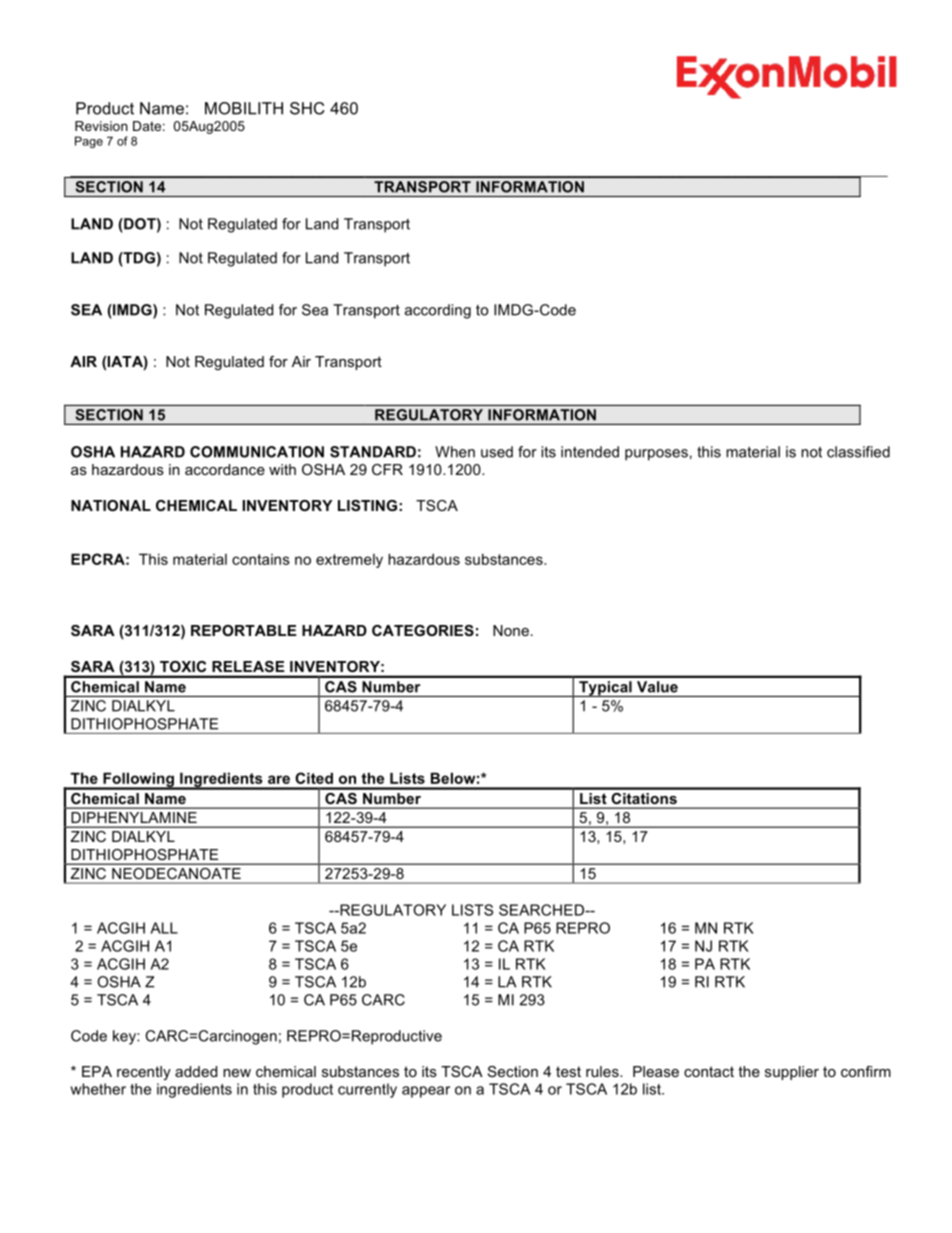 Image resolution: width=952 pixels, height=1233 pixels. I want to click on Date, so click(147, 126).
